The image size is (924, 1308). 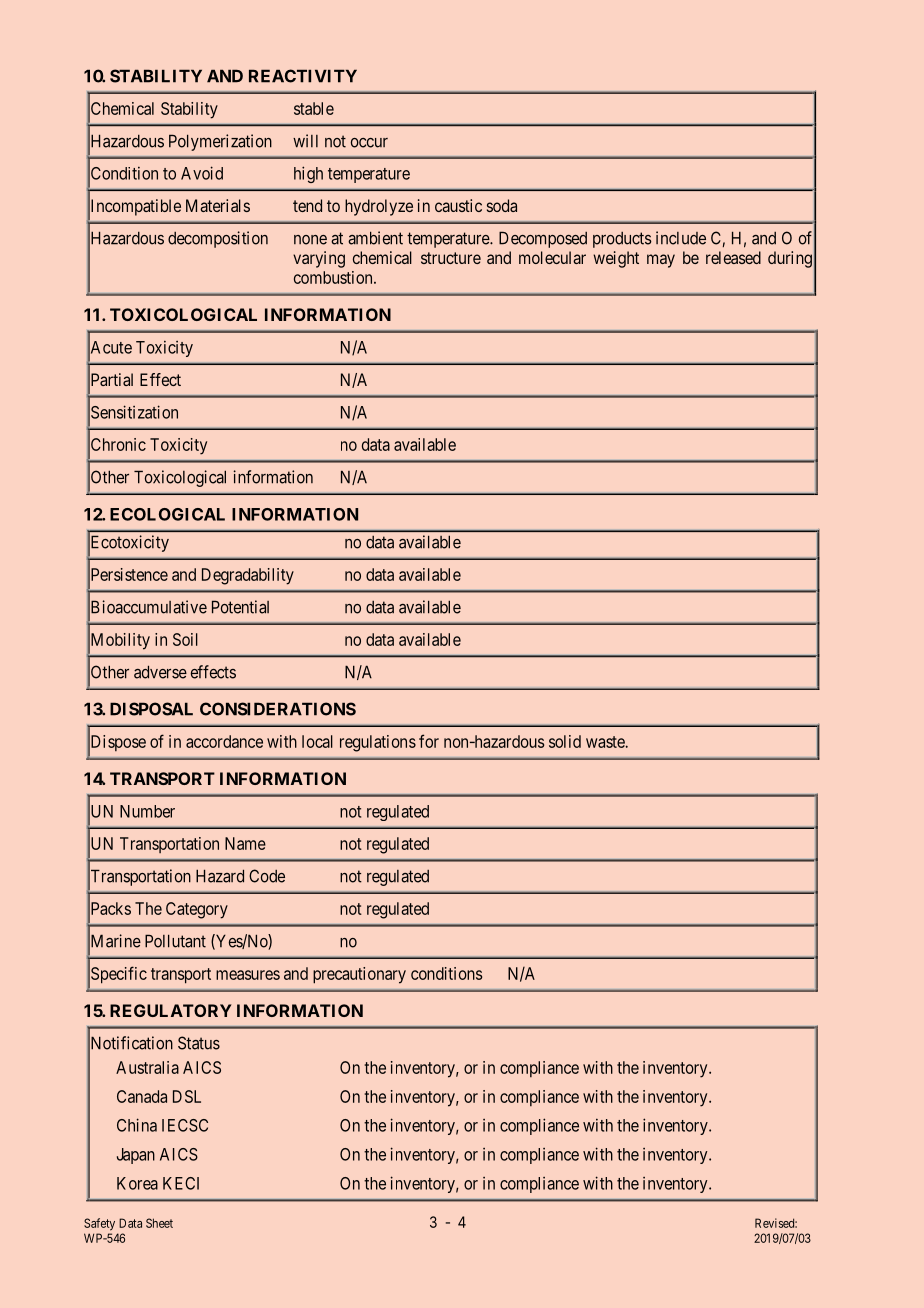 I want to click on include, so click(x=681, y=238).
